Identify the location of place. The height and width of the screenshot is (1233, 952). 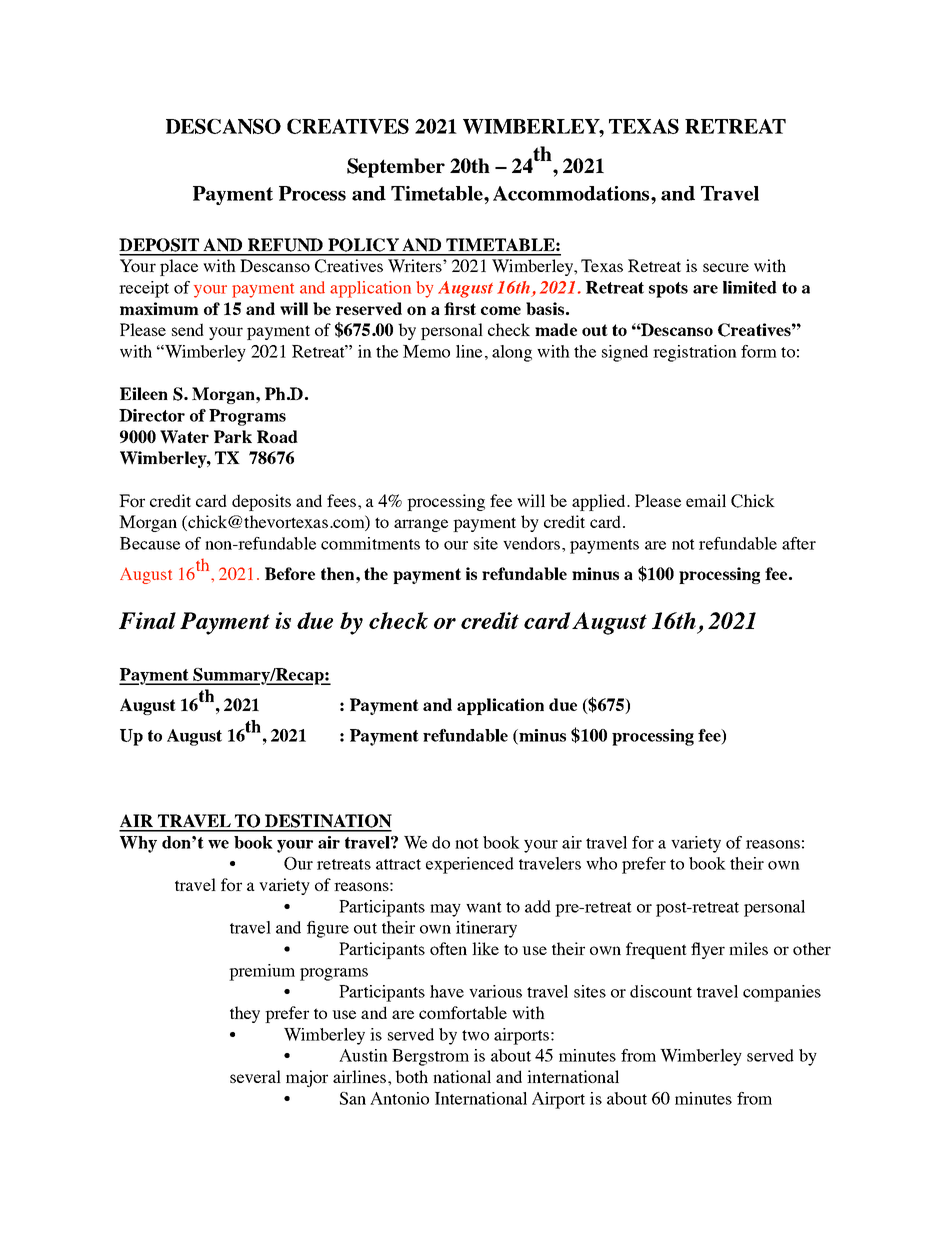
(179, 267).
